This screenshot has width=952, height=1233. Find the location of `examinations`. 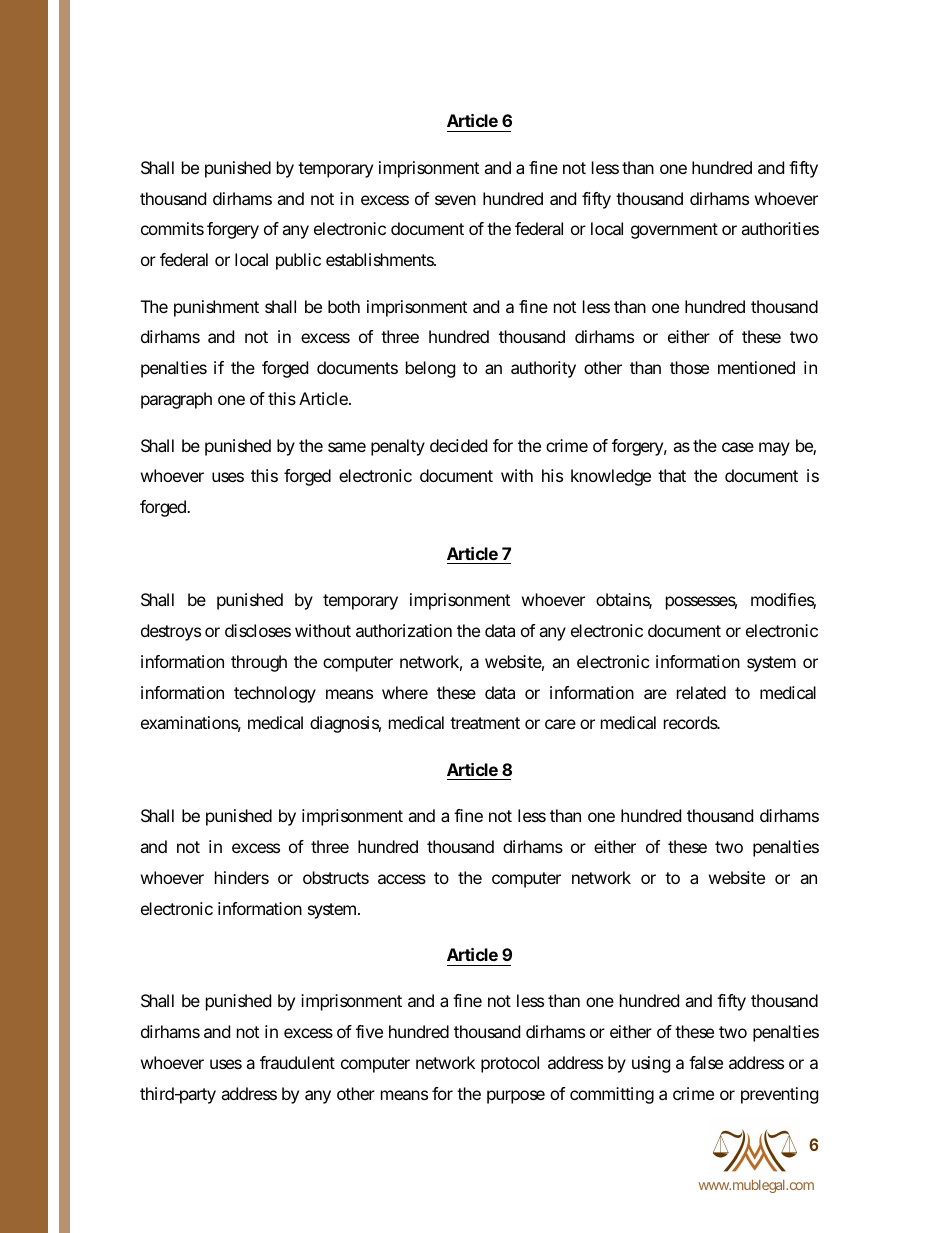

examinations is located at coordinates (191, 724).
